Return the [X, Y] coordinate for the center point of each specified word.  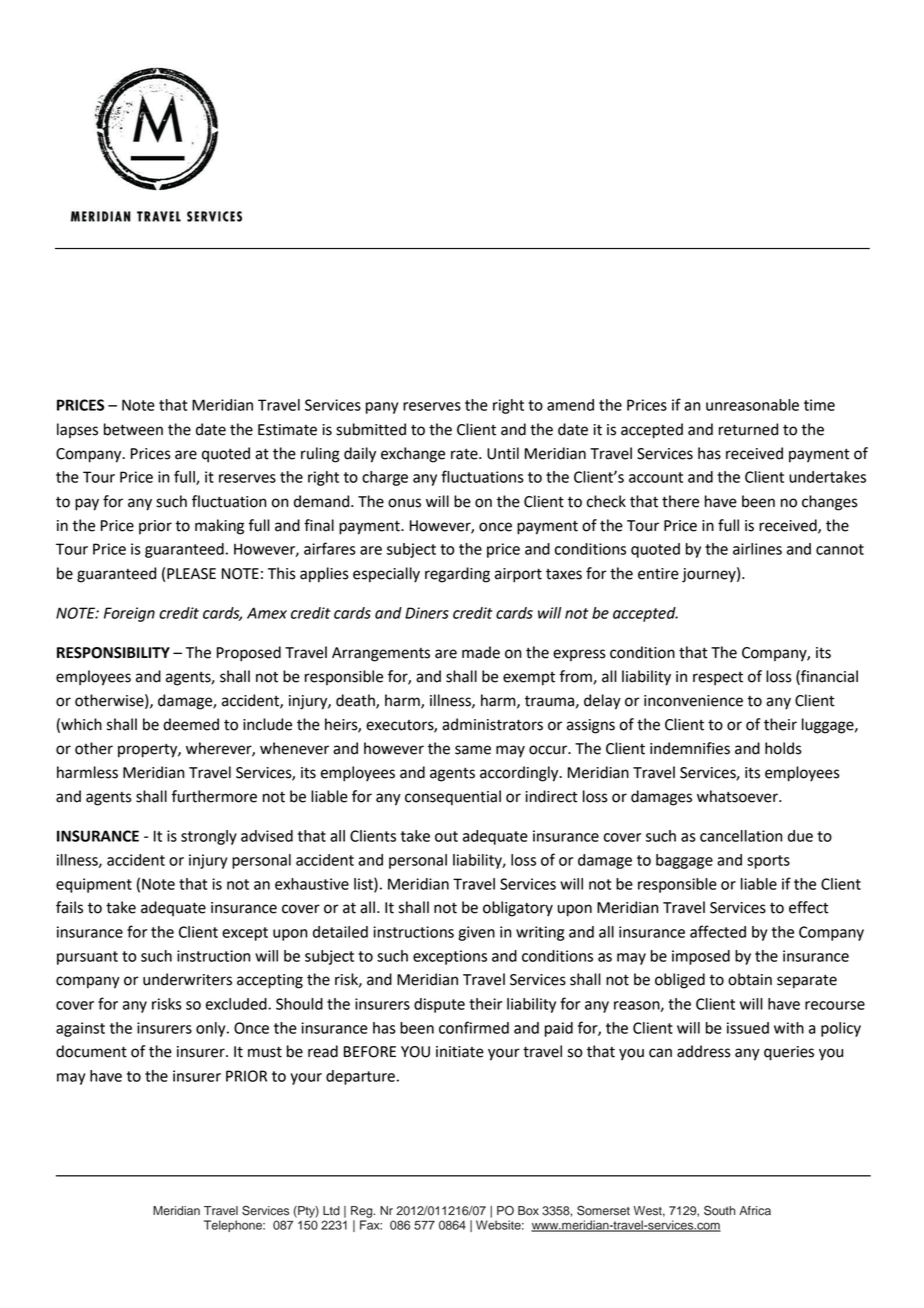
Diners [427, 613]
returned [748, 429]
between [133, 429]
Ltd [331, 1211]
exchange [413, 455]
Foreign [129, 614]
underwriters [187, 979]
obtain [750, 979]
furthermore [214, 796]
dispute [439, 1005]
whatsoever [738, 796]
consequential [453, 798]
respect [718, 679]
